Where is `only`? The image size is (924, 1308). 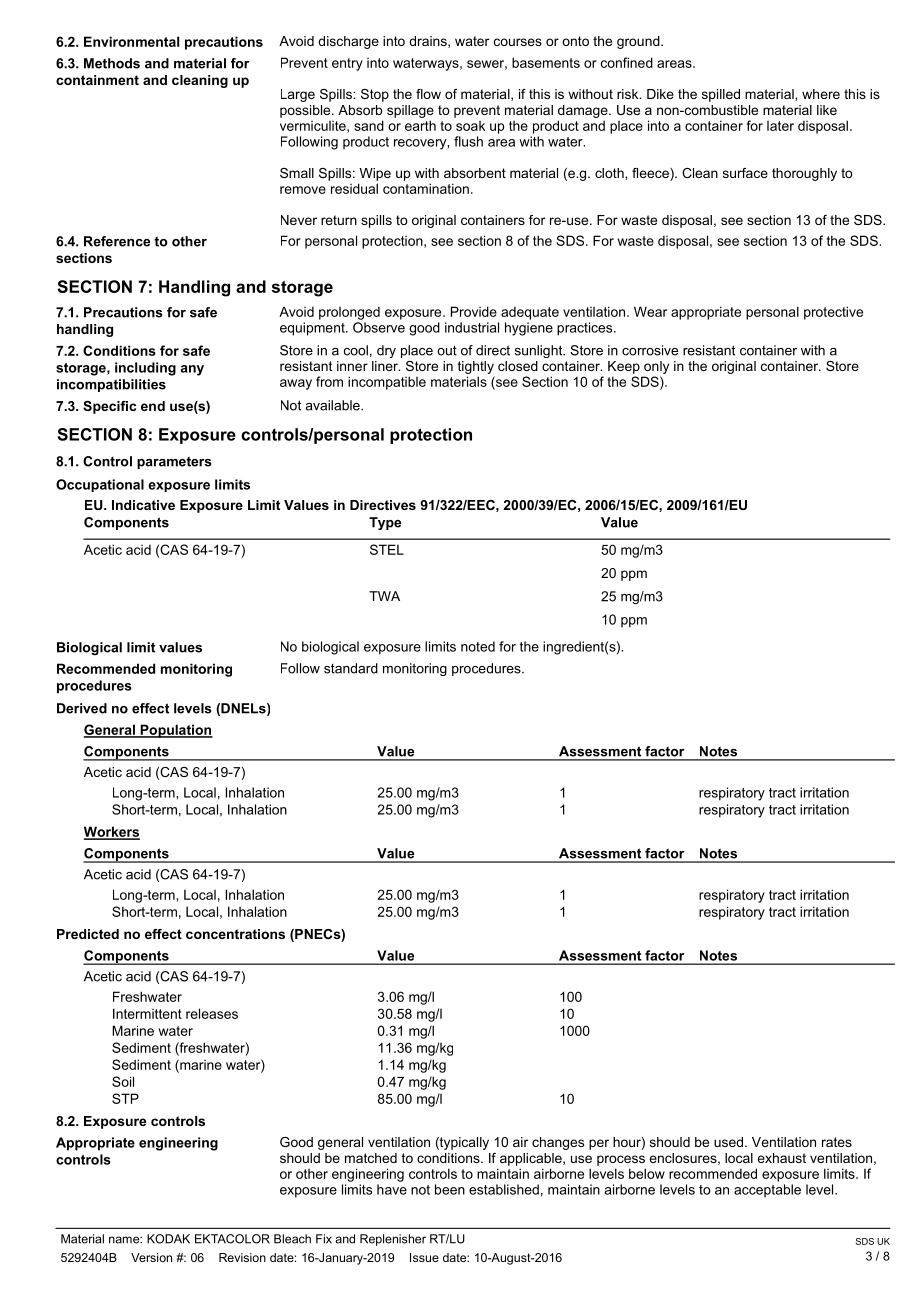 only is located at coordinates (656, 367).
